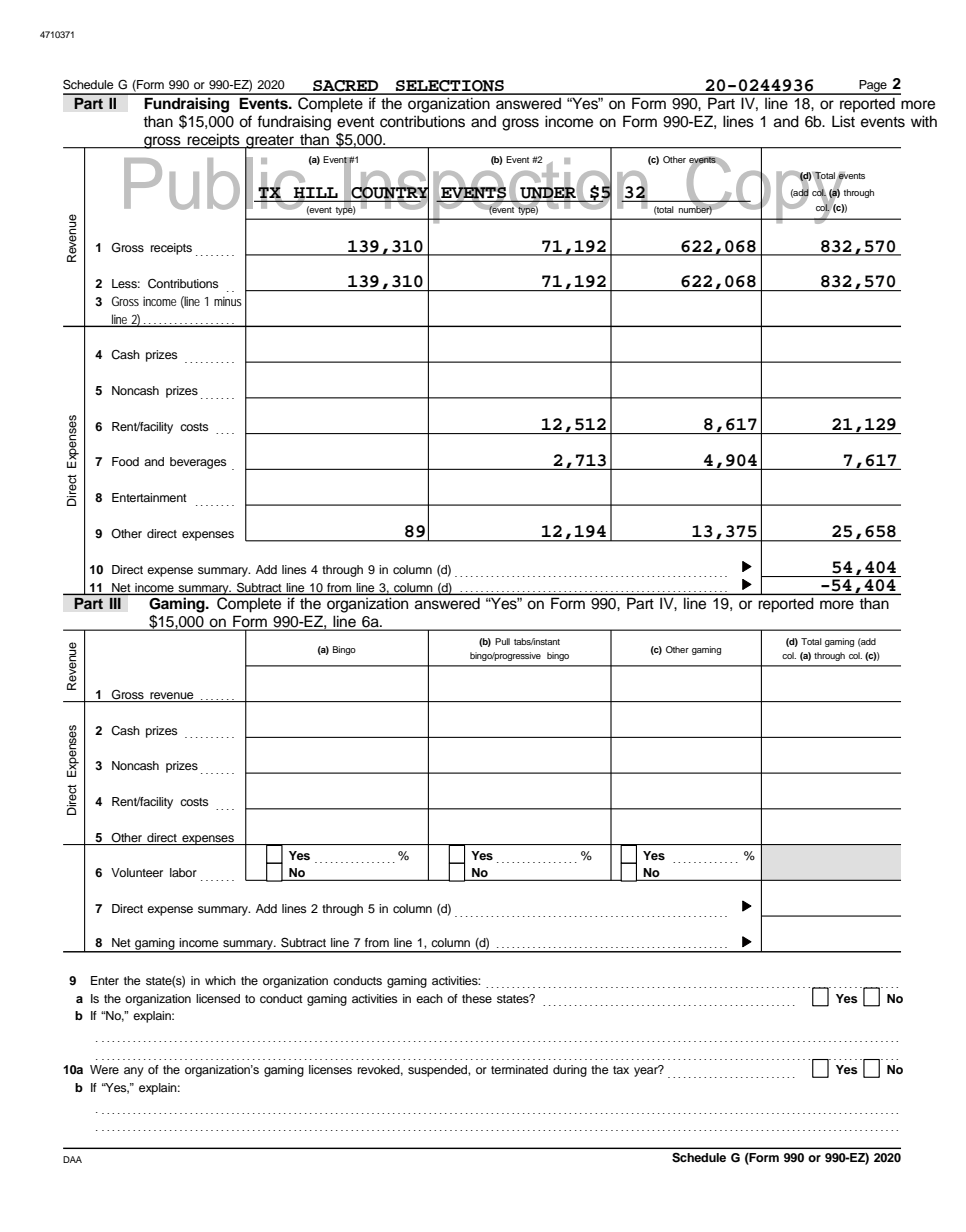  Describe the element at coordinates (843, 121) in the screenshot. I see `List` at that location.
